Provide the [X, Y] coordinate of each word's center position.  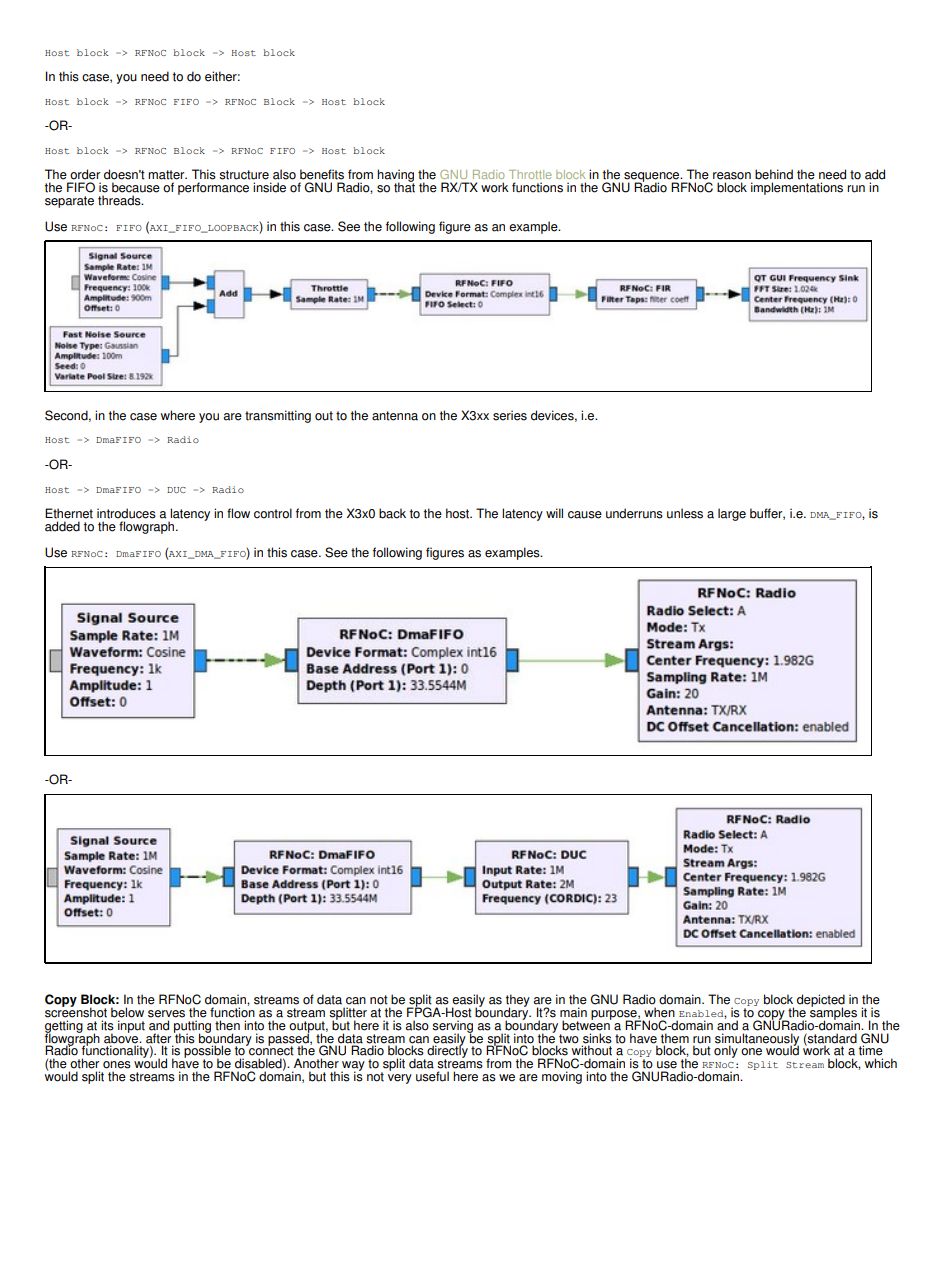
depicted [821, 1001]
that [404, 186]
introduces [126, 513]
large [732, 514]
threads [120, 200]
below [127, 1012]
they [518, 1001]
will [554, 513]
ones [117, 1065]
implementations [797, 188]
